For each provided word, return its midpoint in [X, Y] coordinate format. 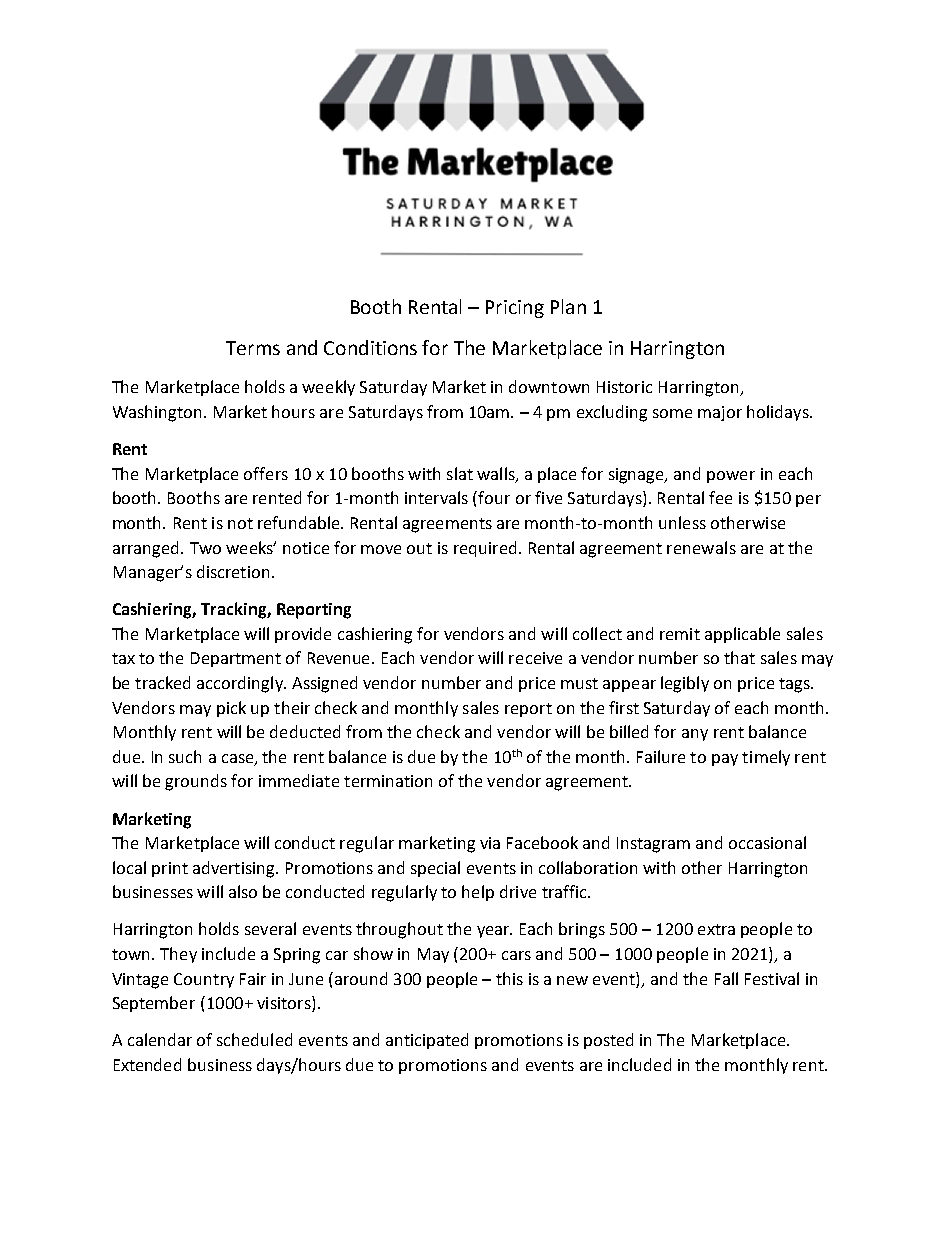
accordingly [241, 684]
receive [535, 658]
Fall [726, 978]
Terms [253, 348]
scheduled [254, 1039]
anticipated [427, 1041]
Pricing [515, 309]
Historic [624, 387]
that [739, 657]
